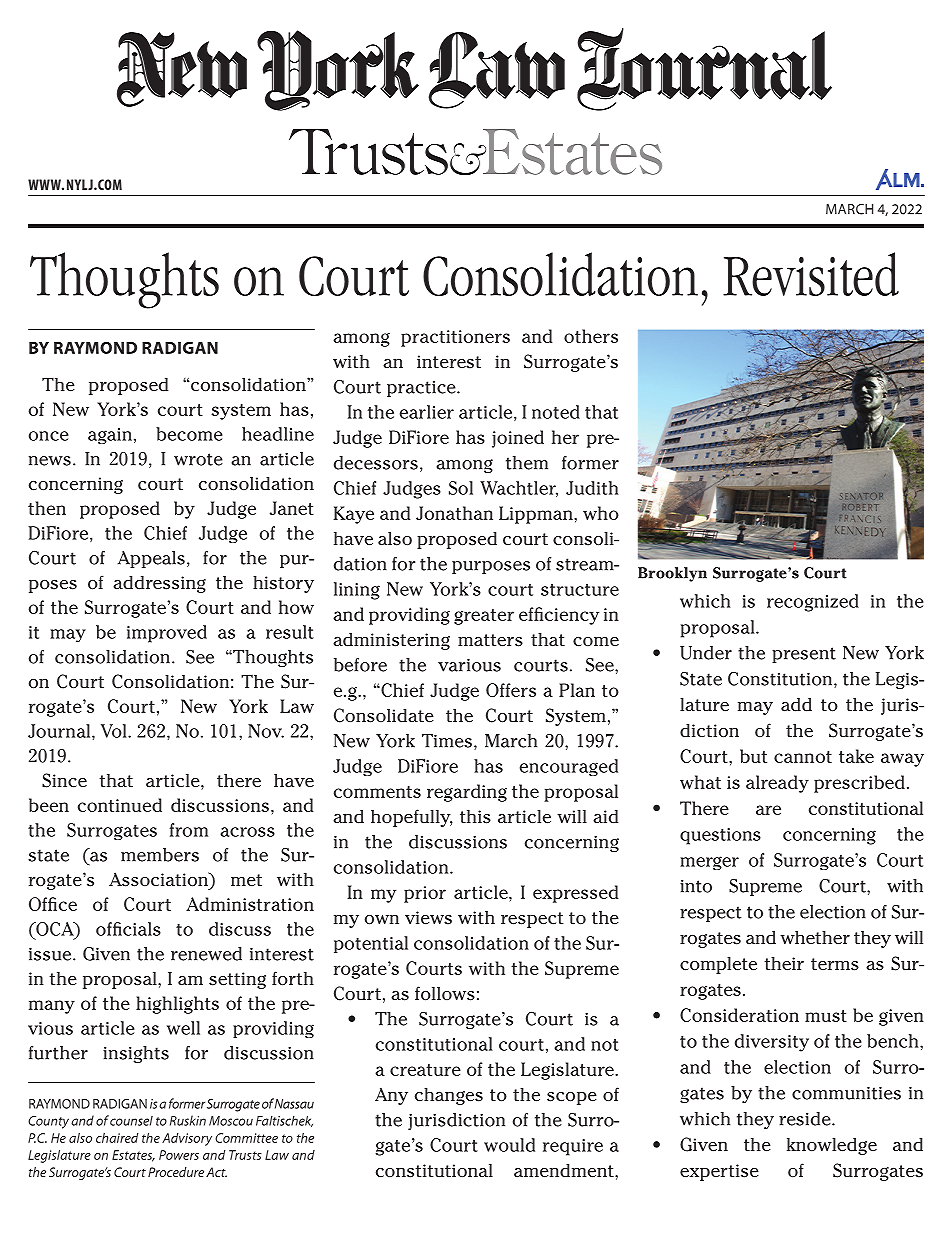  Describe the element at coordinates (447, 741) in the page. I see `Times` at that location.
